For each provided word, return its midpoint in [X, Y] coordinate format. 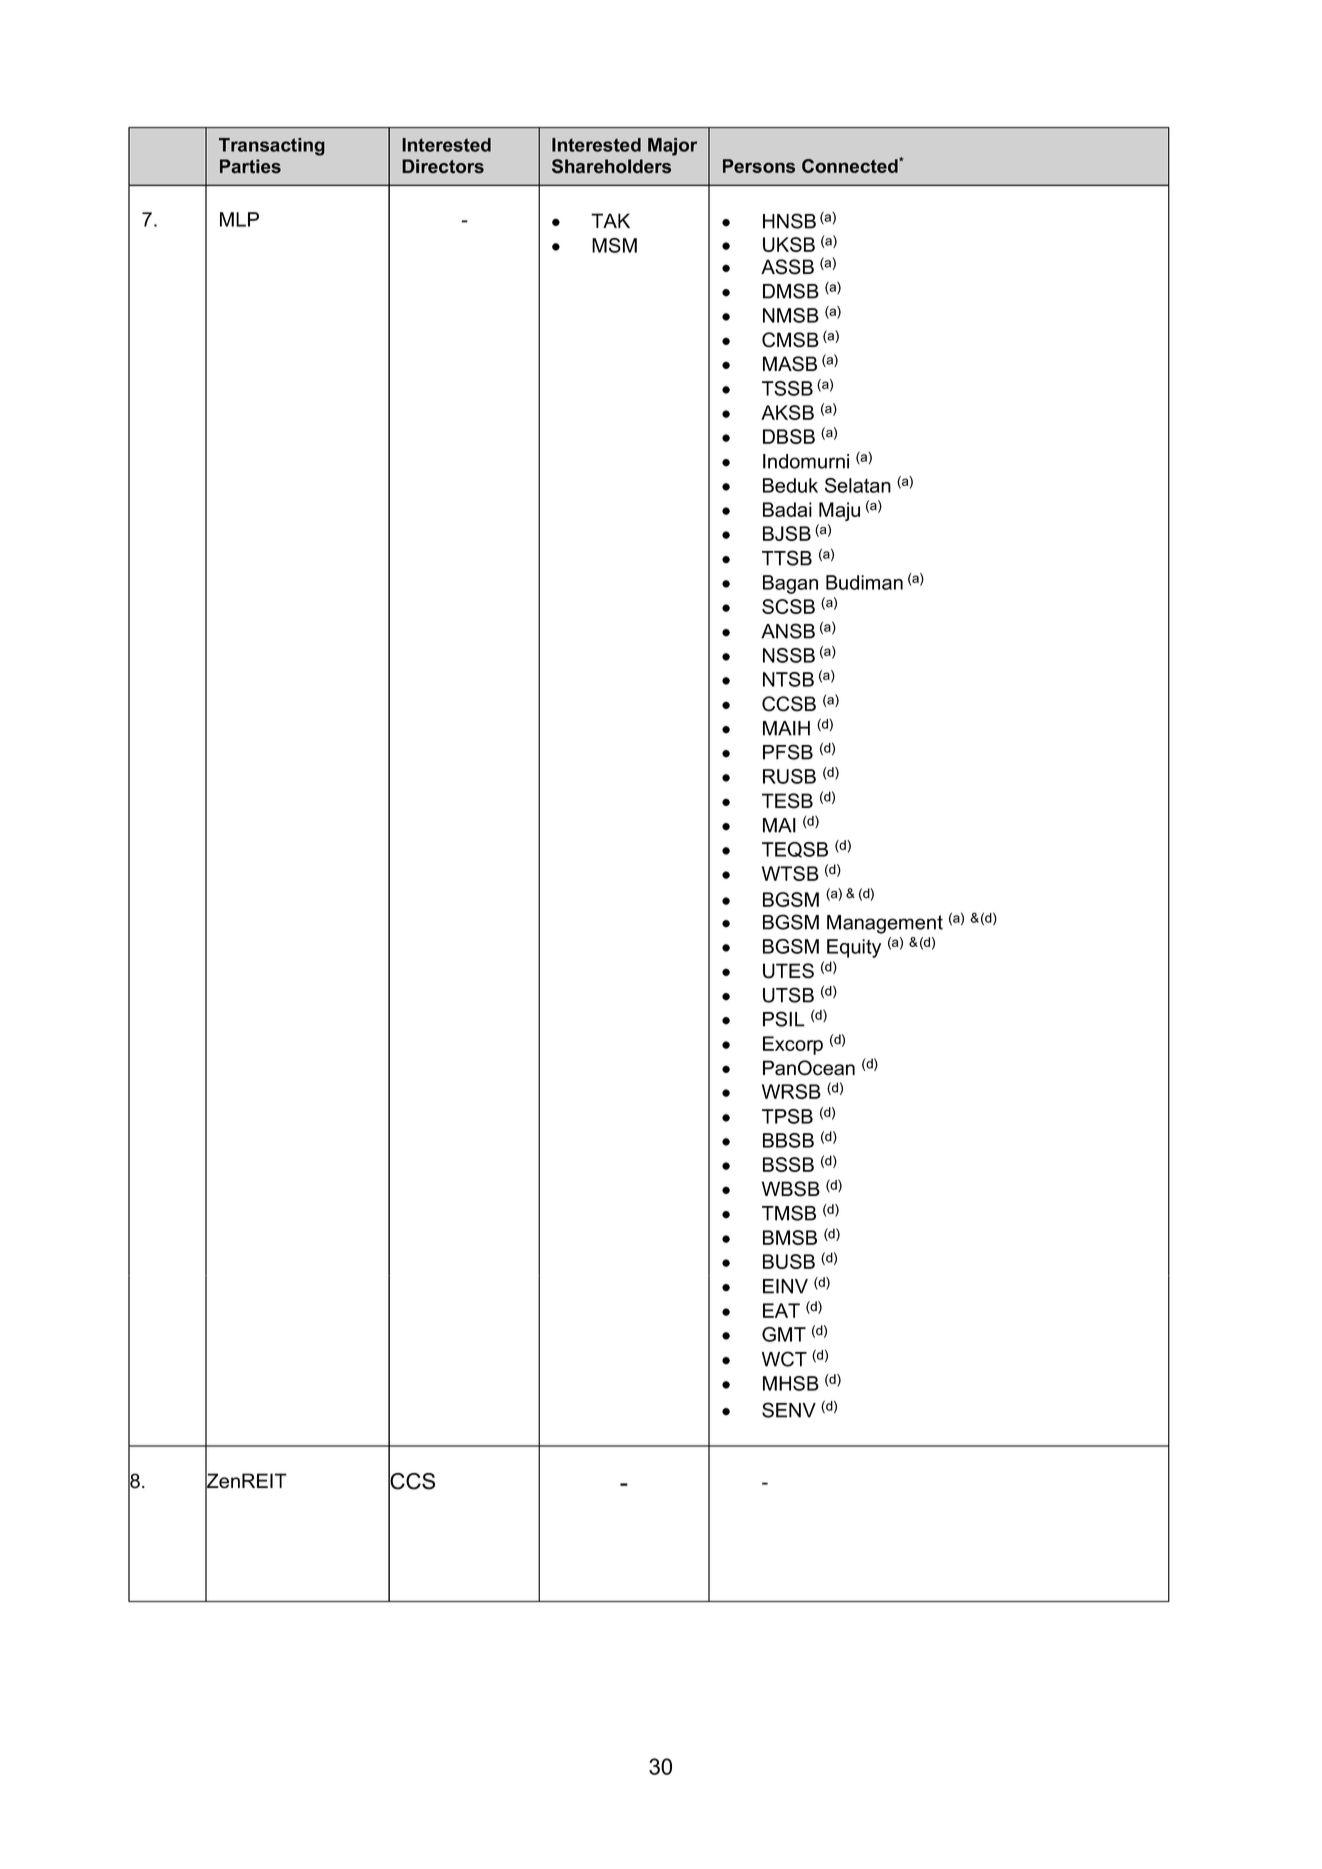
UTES [788, 971]
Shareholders [611, 166]
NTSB [788, 679]
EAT [781, 1310]
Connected [851, 165]
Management [885, 924]
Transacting [272, 147]
